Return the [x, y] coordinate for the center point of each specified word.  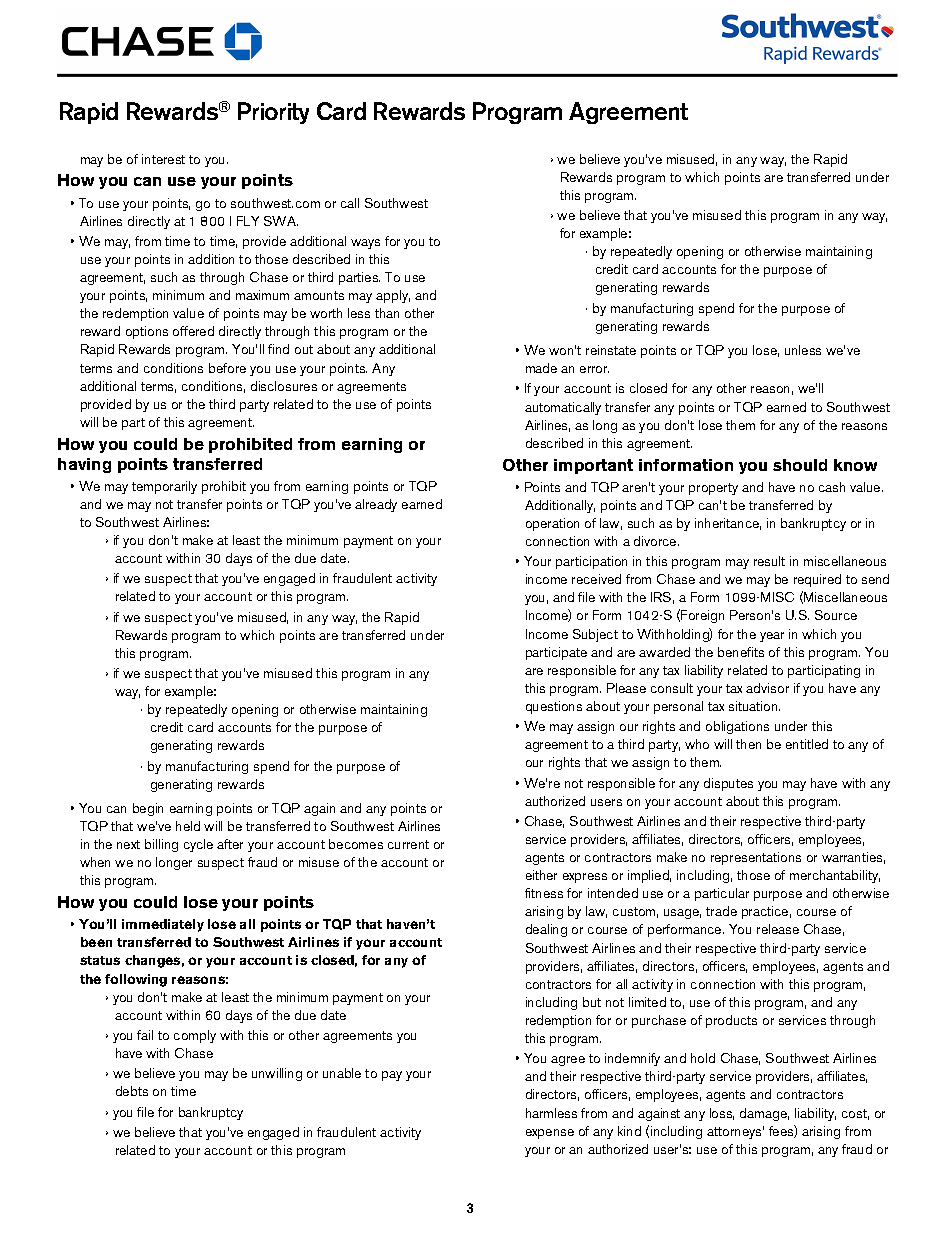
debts [132, 1091]
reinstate [611, 350]
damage [764, 1114]
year [772, 637]
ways [365, 244]
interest [163, 159]
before [227, 368]
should [800, 465]
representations [756, 858]
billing [161, 845]
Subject [595, 635]
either [541, 875]
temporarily [164, 487]
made [541, 368]
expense [550, 1134]
